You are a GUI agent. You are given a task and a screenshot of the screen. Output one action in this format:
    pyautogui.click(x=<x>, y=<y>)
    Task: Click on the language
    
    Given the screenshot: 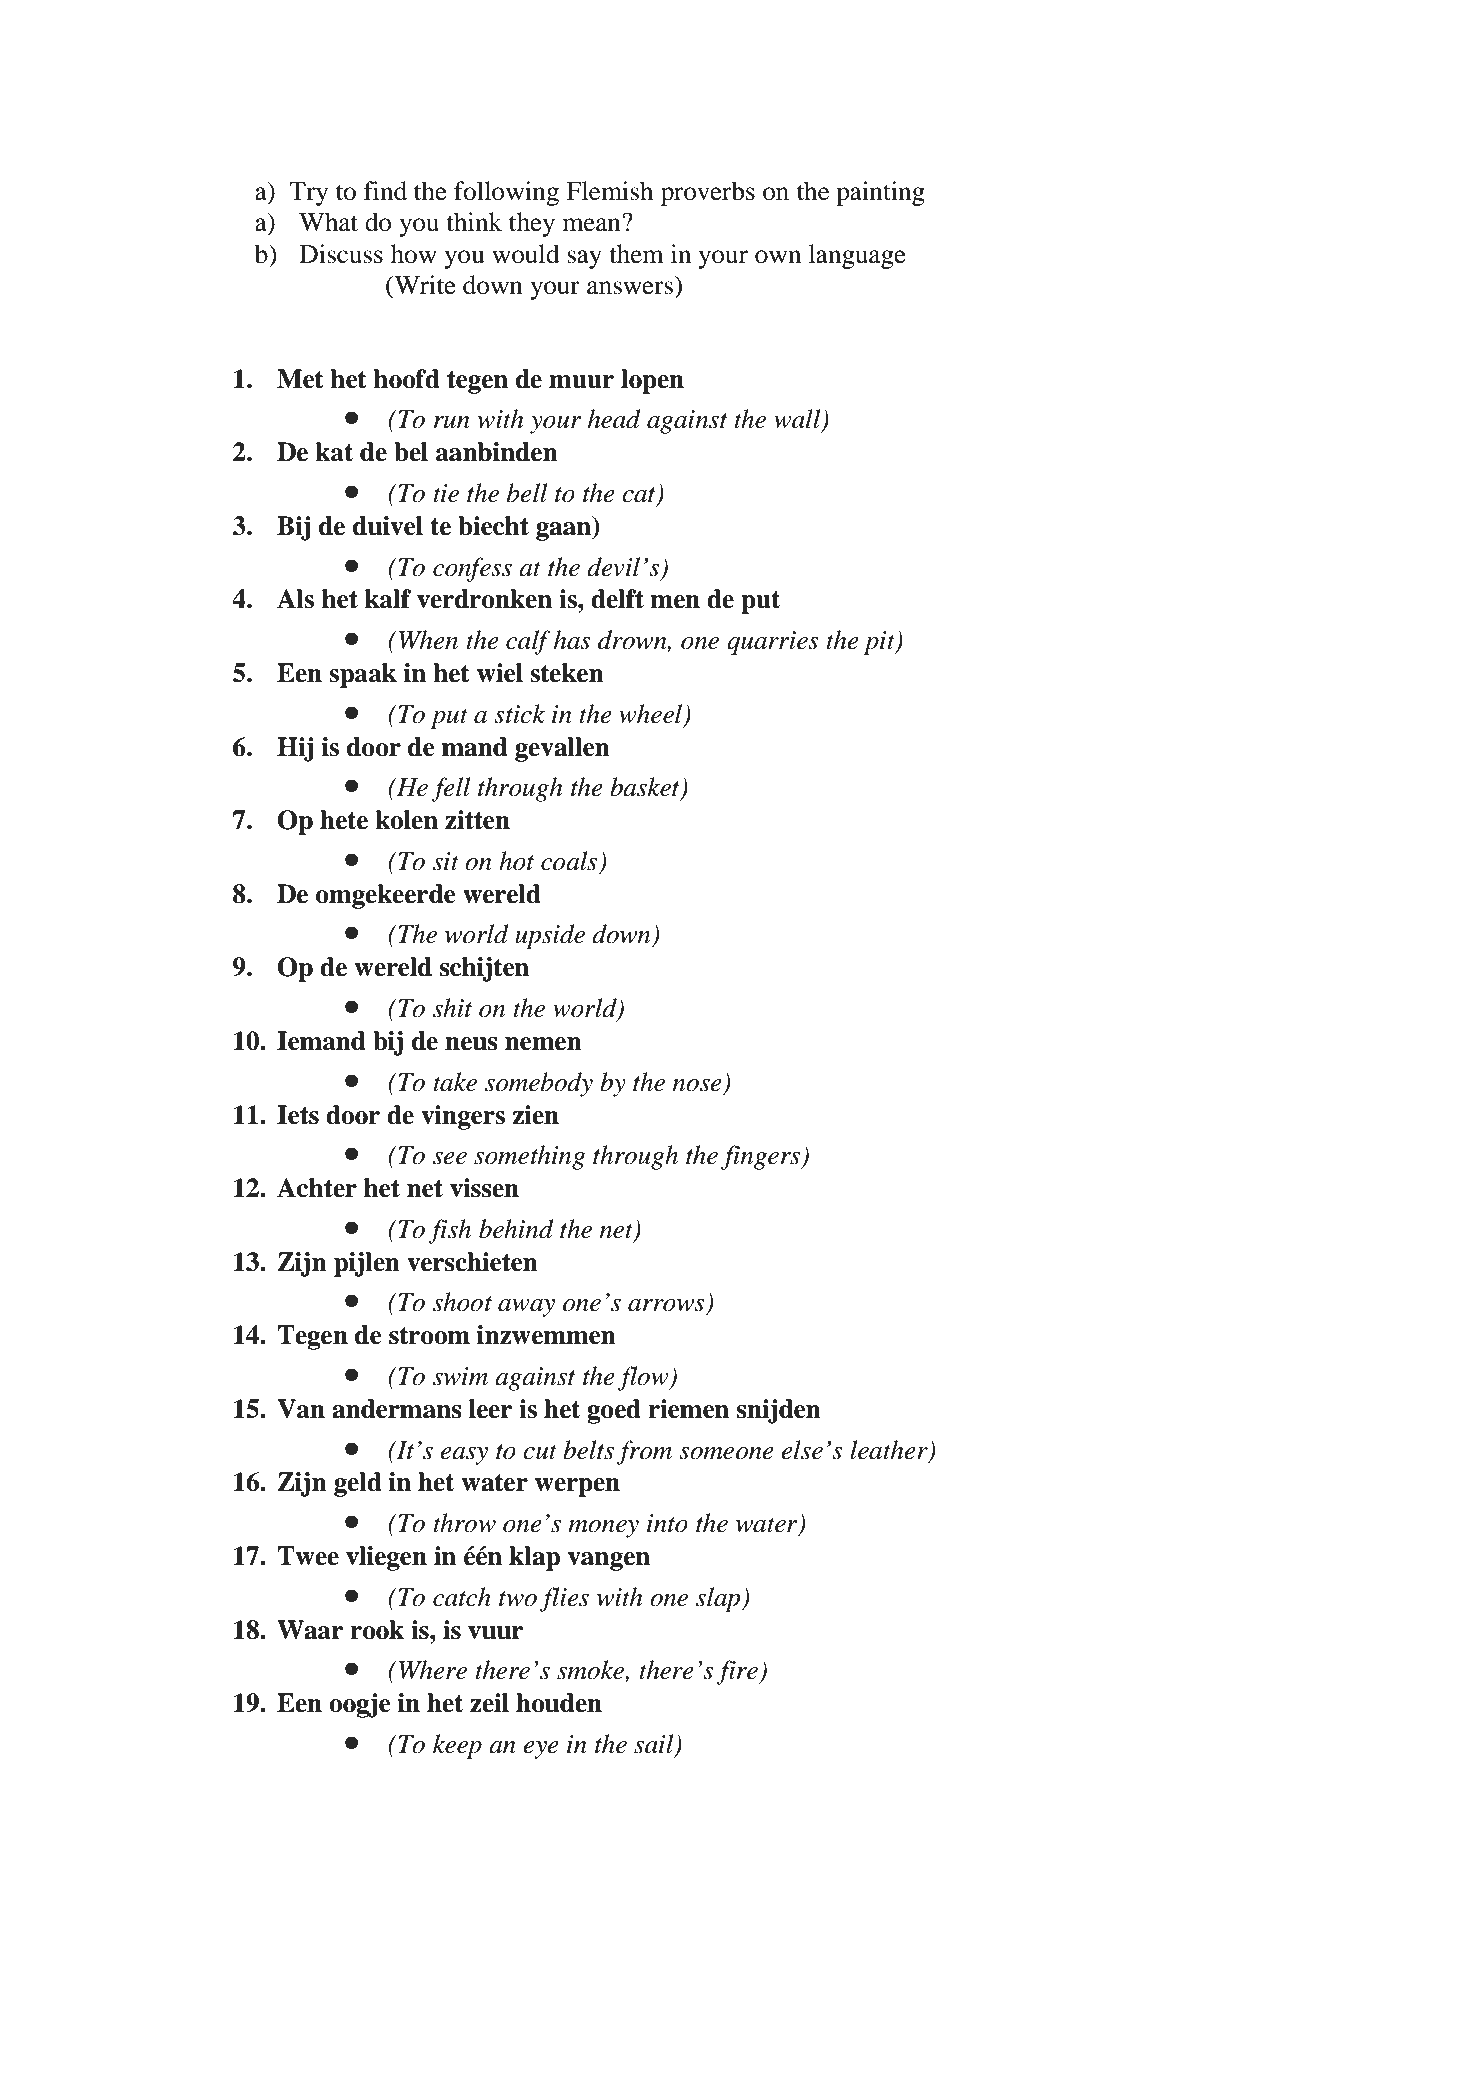 What is the action you would take?
    pyautogui.click(x=857, y=256)
